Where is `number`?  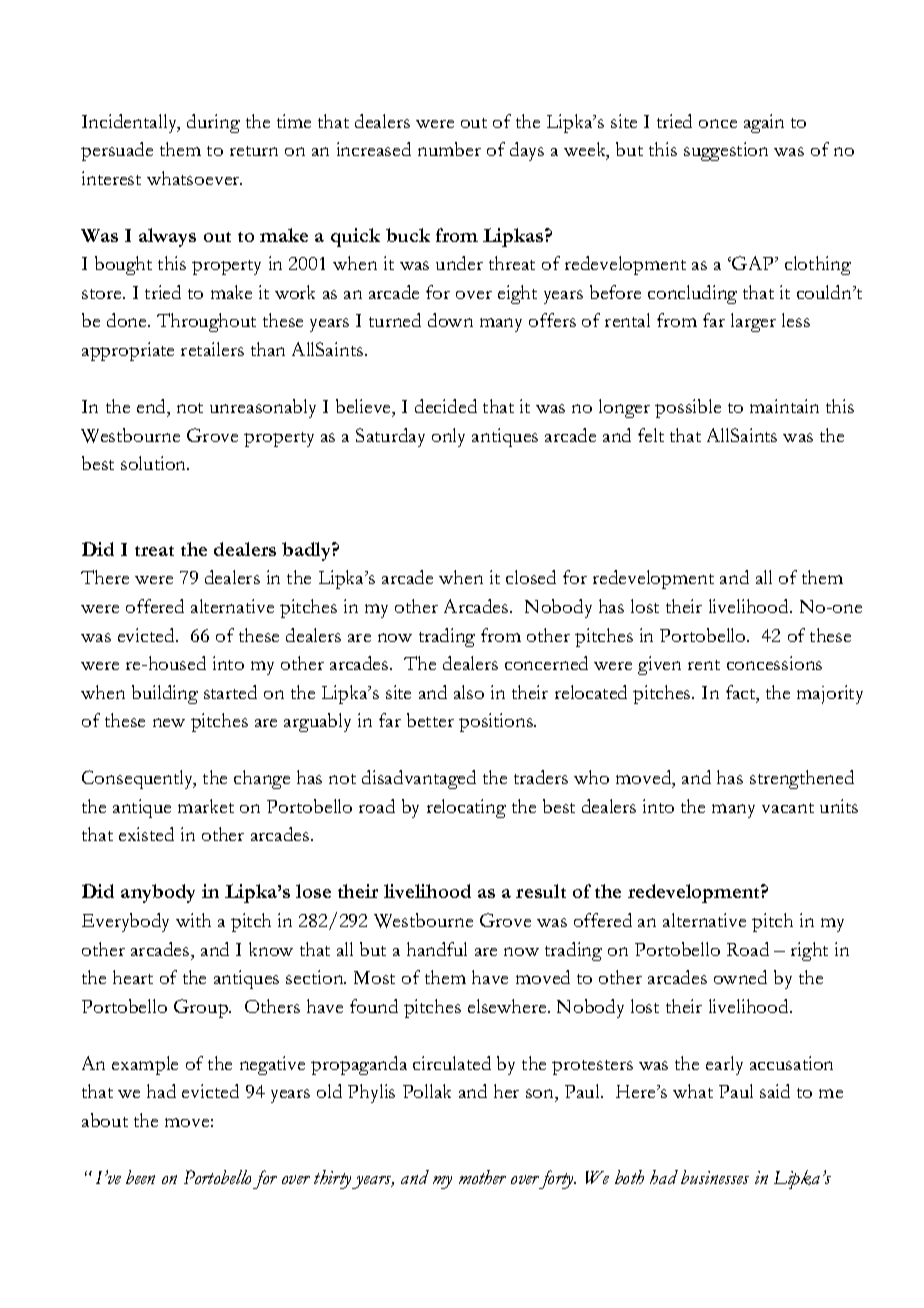
number is located at coordinates (449, 149).
